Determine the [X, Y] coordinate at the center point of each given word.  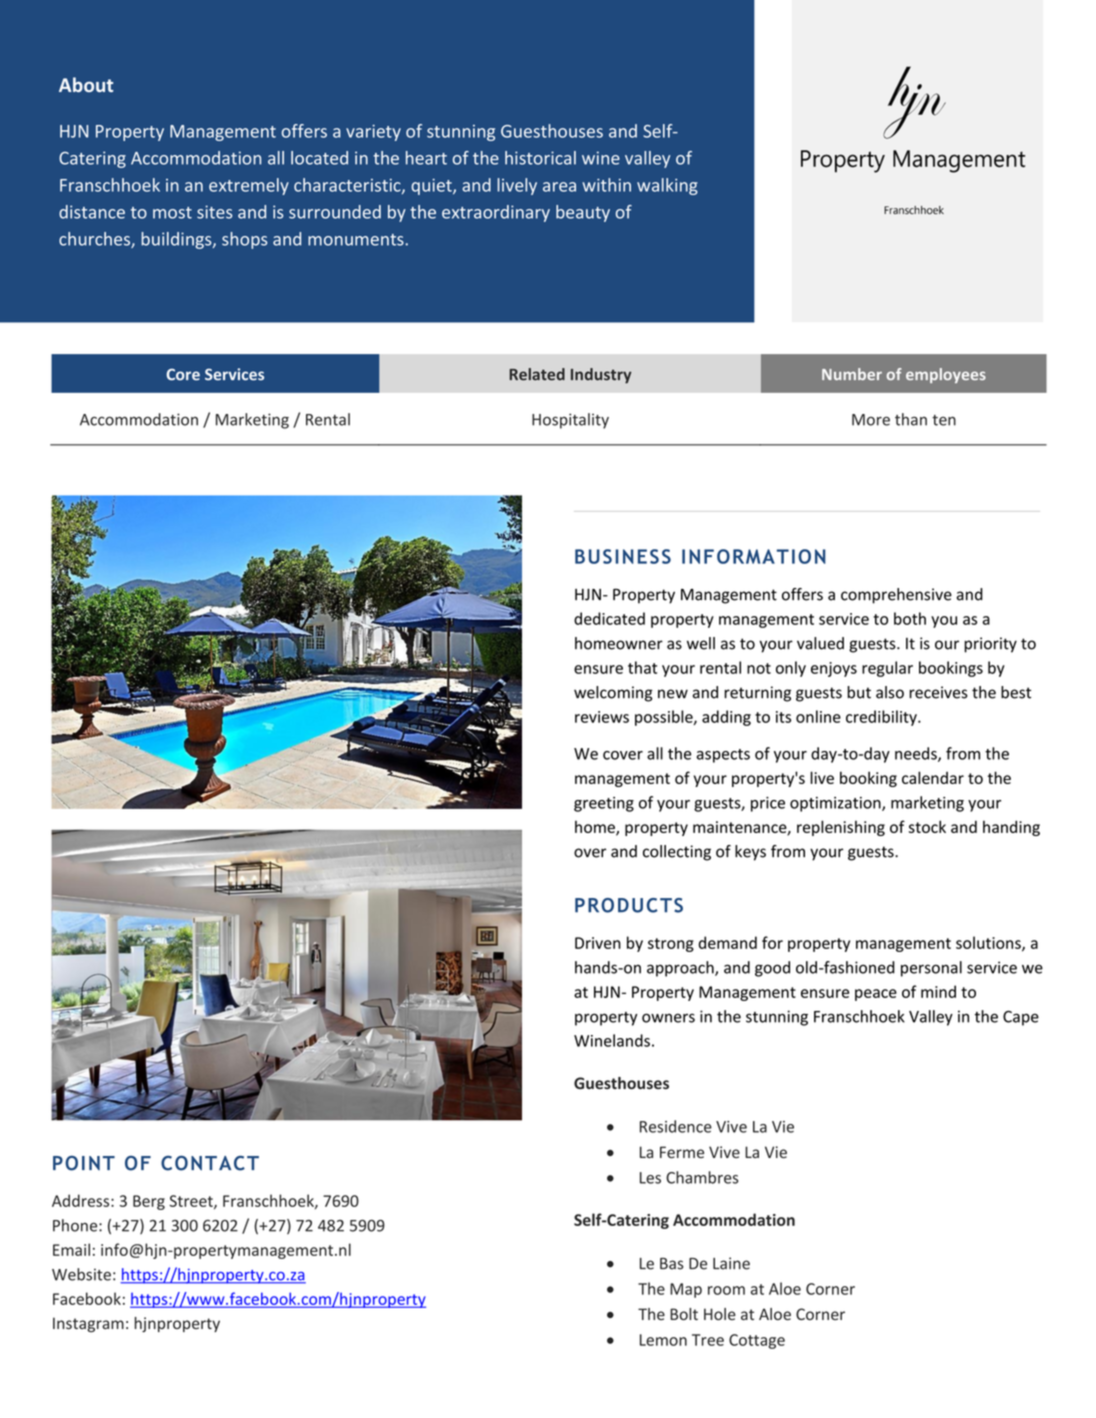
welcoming [613, 694]
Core [183, 374]
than [911, 419]
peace [876, 995]
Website [81, 1274]
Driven [598, 943]
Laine [731, 1263]
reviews [602, 717]
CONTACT [210, 1163]
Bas [672, 1264]
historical [540, 158]
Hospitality [570, 421]
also [890, 692]
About [86, 84]
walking [667, 186]
